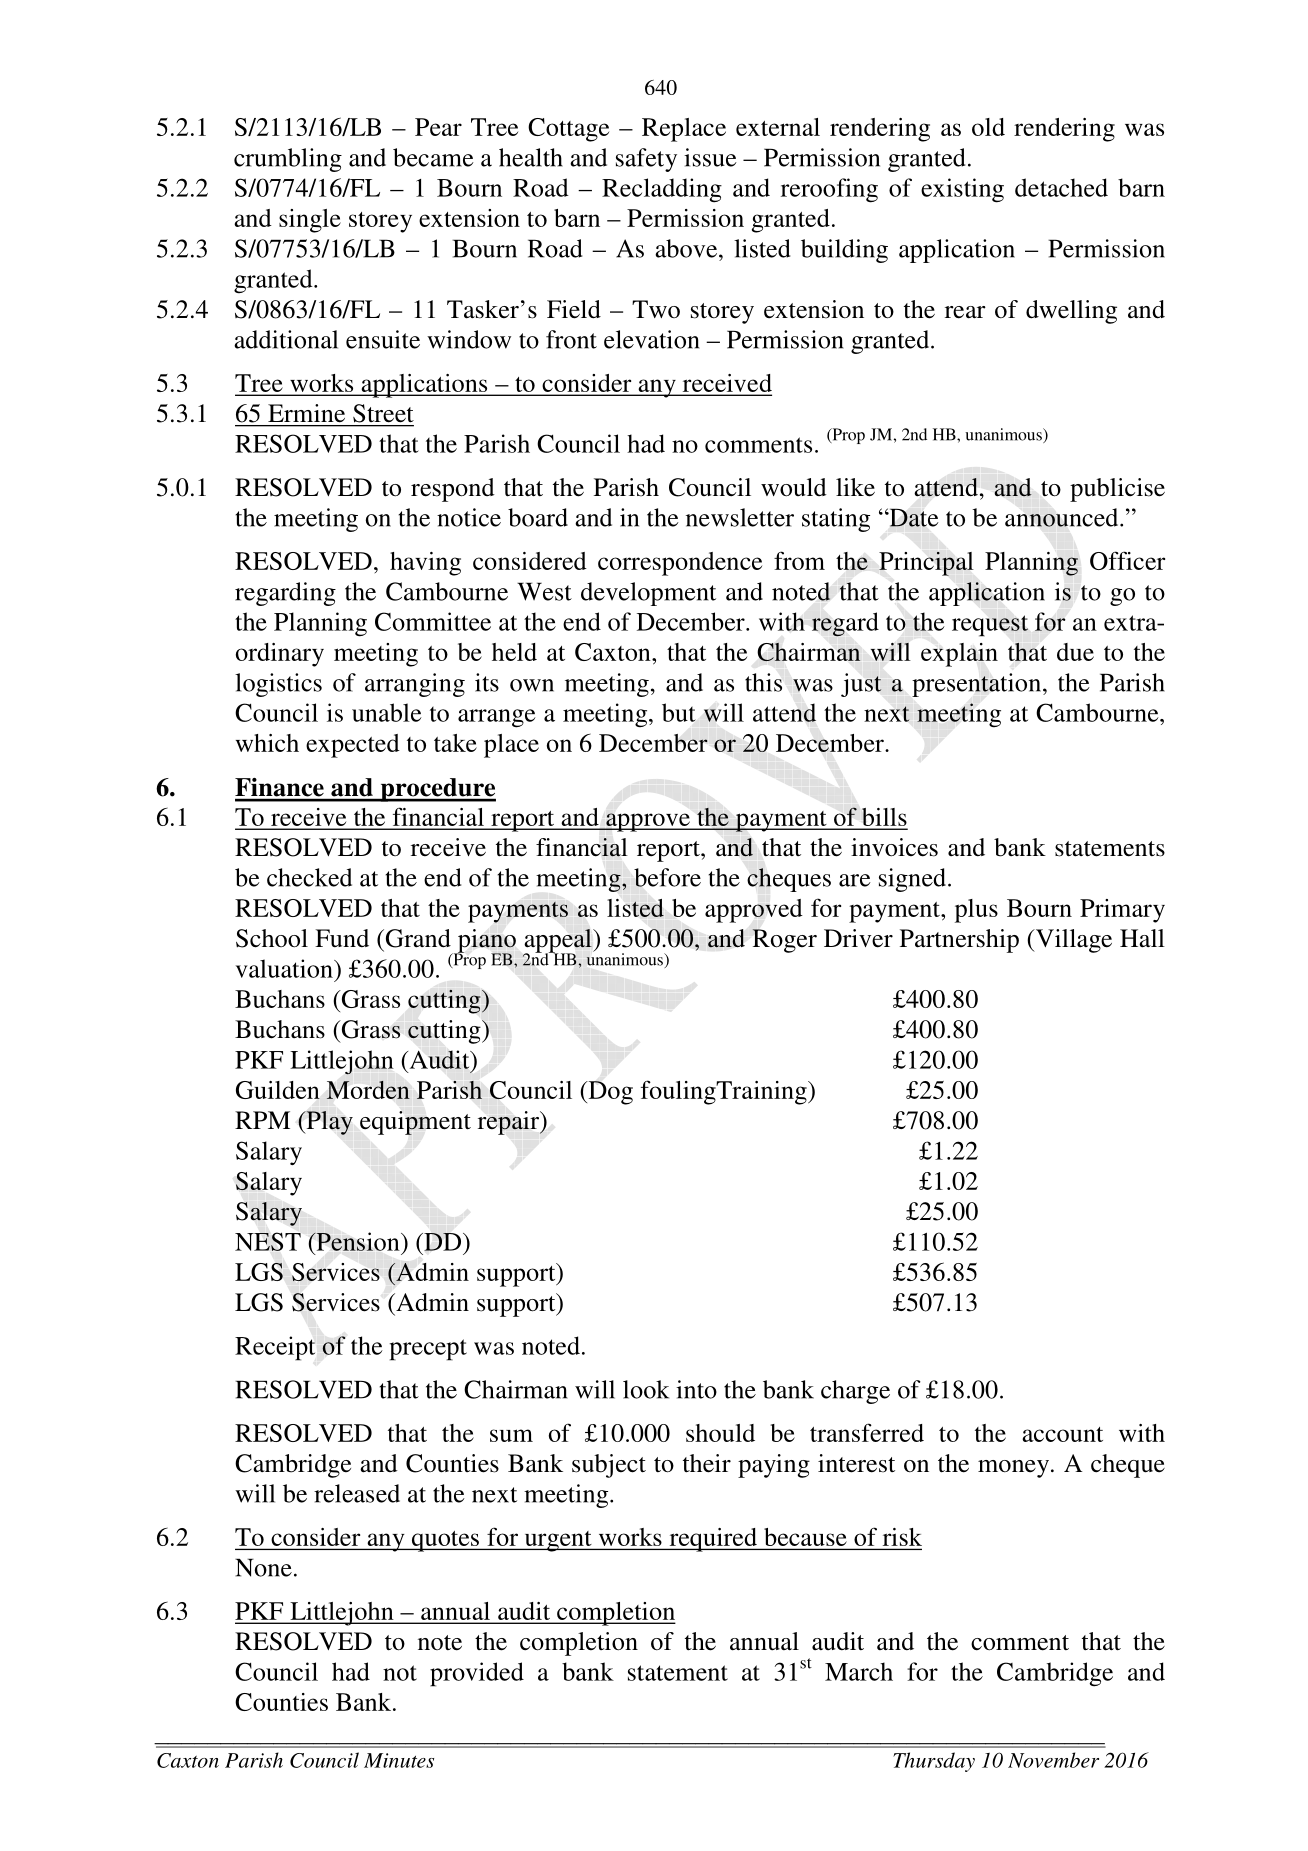 This screenshot has height=1851, width=1308. Describe the element at coordinates (1072, 941) in the screenshot. I see `Village` at that location.
